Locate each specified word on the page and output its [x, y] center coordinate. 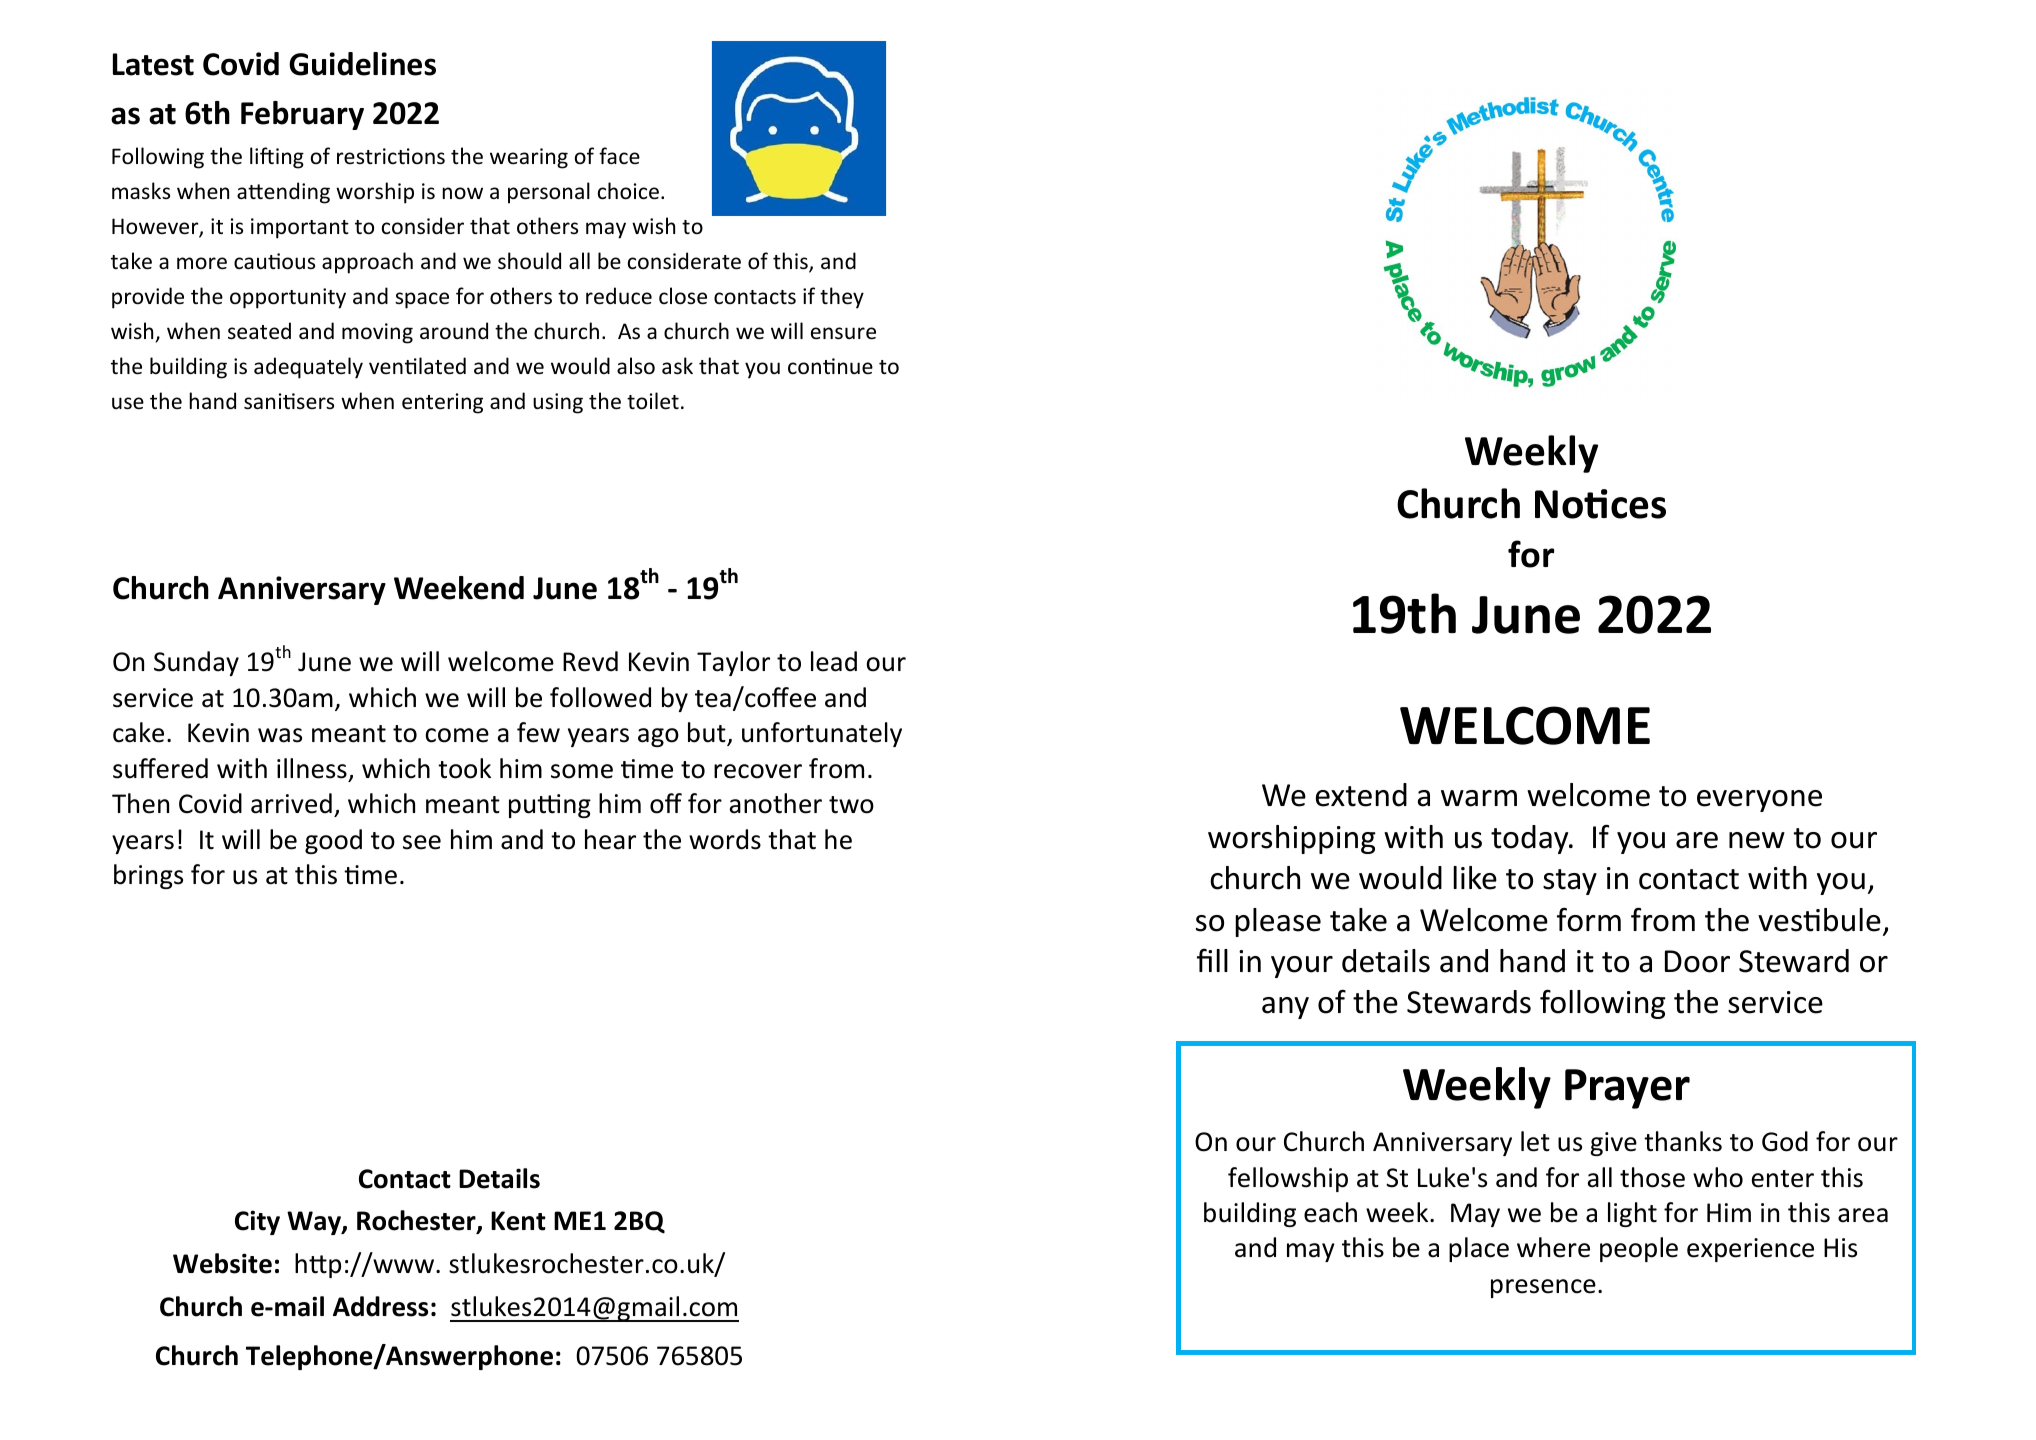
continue [830, 366]
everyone [1759, 801]
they [842, 298]
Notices [1600, 504]
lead [834, 661]
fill [1212, 960]
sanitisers [289, 401]
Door [1697, 961]
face [619, 155]
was [280, 735]
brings [148, 876]
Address [380, 1306]
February [302, 115]
